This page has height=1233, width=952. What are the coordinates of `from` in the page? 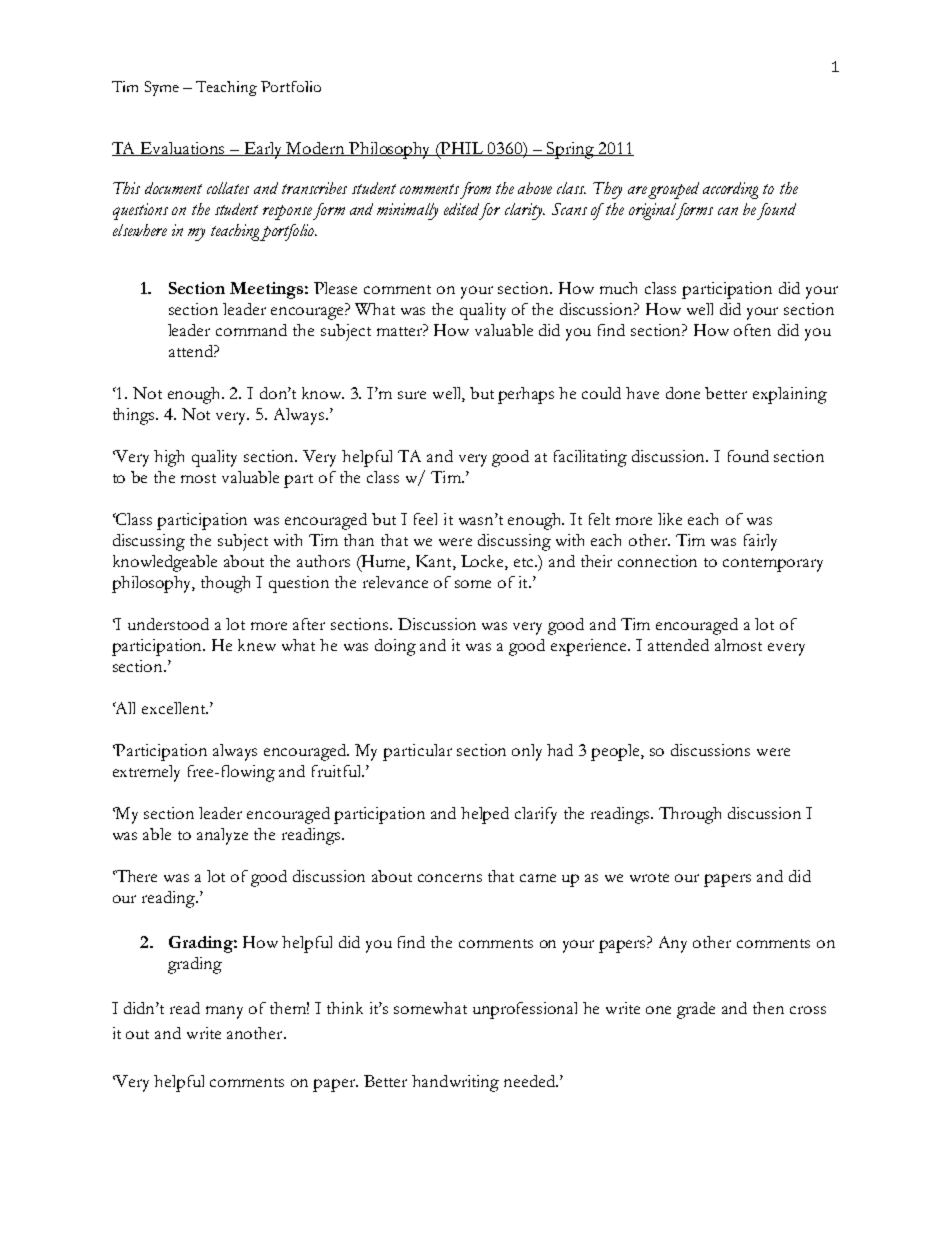 It's located at (475, 190).
